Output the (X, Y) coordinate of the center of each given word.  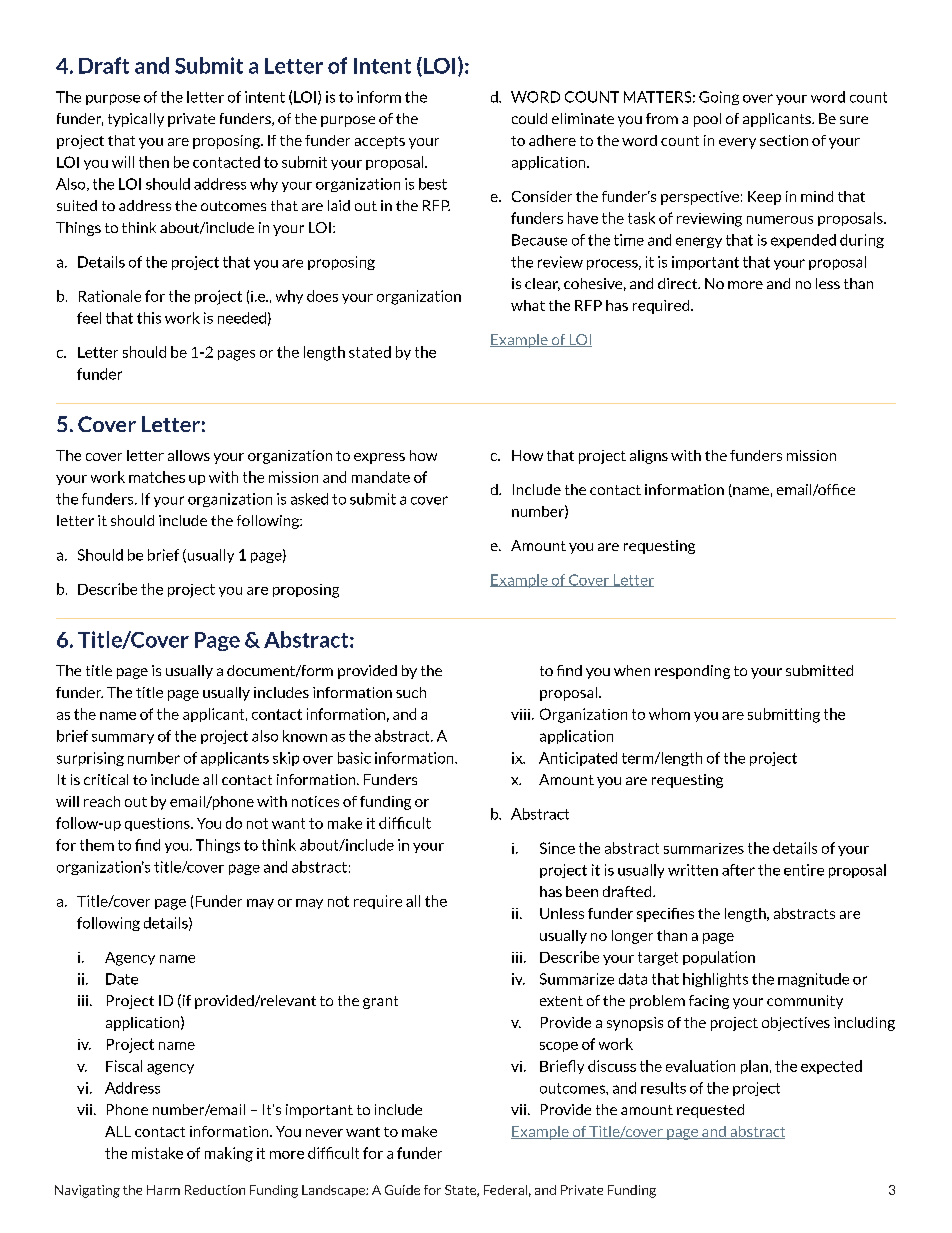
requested (710, 1111)
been (582, 891)
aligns (649, 457)
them (97, 845)
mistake (157, 1153)
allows (189, 455)
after (738, 870)
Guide (402, 1190)
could (529, 118)
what (528, 305)
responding (692, 672)
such (411, 692)
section (784, 140)
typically (136, 120)
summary (123, 738)
